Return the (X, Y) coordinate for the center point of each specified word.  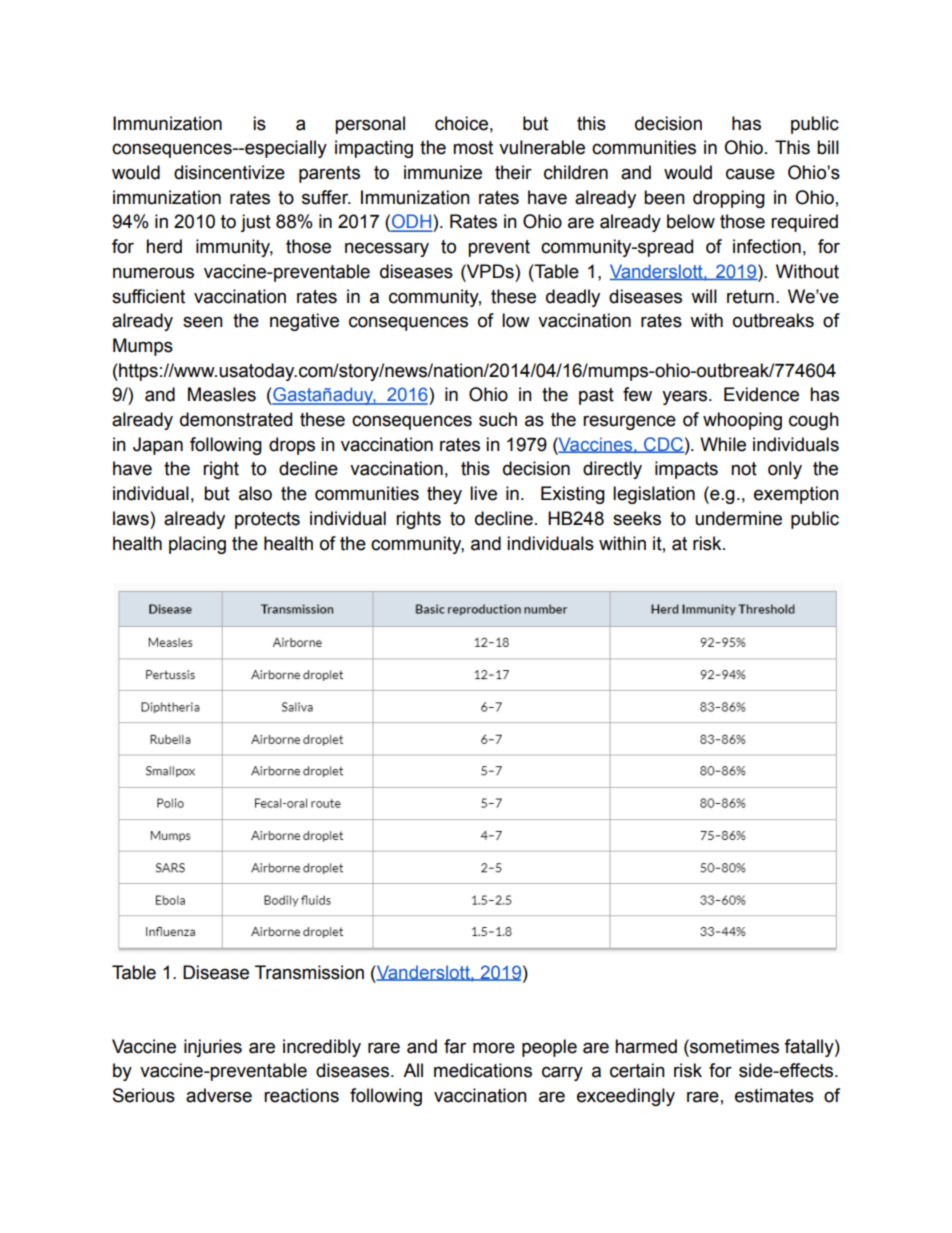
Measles (222, 394)
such (498, 419)
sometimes (733, 1046)
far (455, 1046)
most (473, 148)
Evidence (761, 394)
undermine (738, 518)
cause (750, 174)
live (483, 493)
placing (197, 545)
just (255, 223)
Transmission (309, 972)
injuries (213, 1048)
